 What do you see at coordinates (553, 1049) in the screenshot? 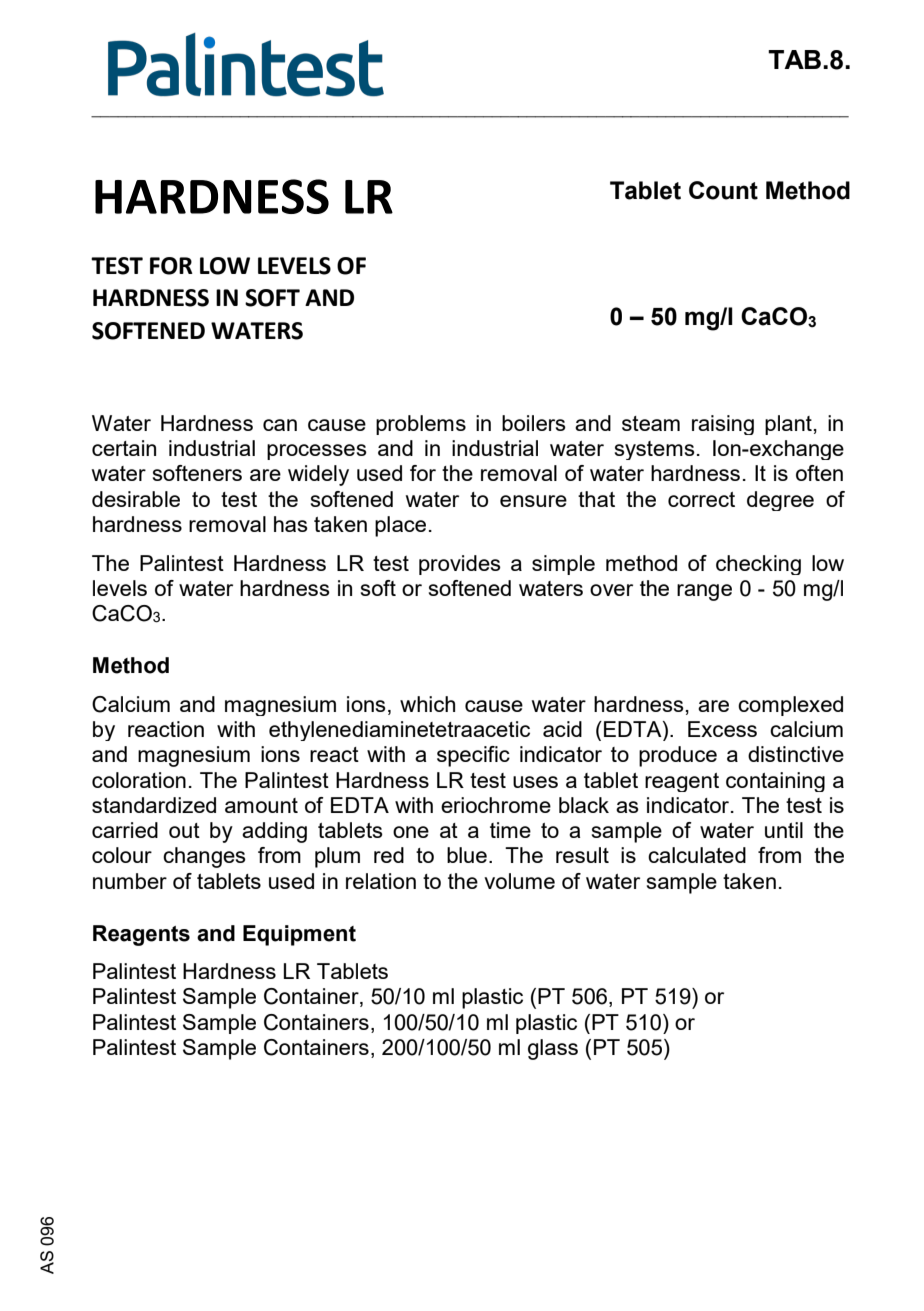
I see `glass` at bounding box center [553, 1049].
